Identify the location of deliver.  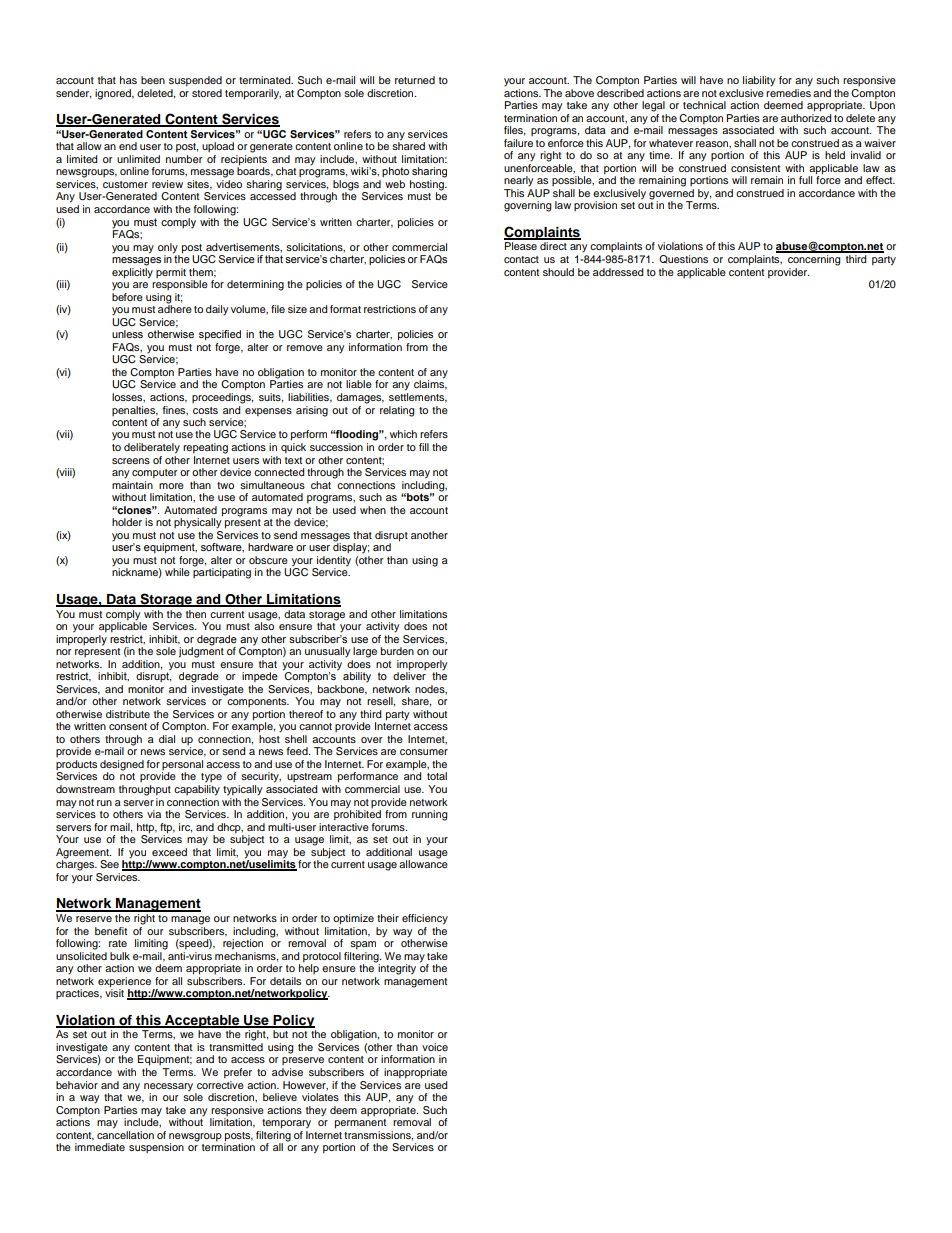
(409, 675).
